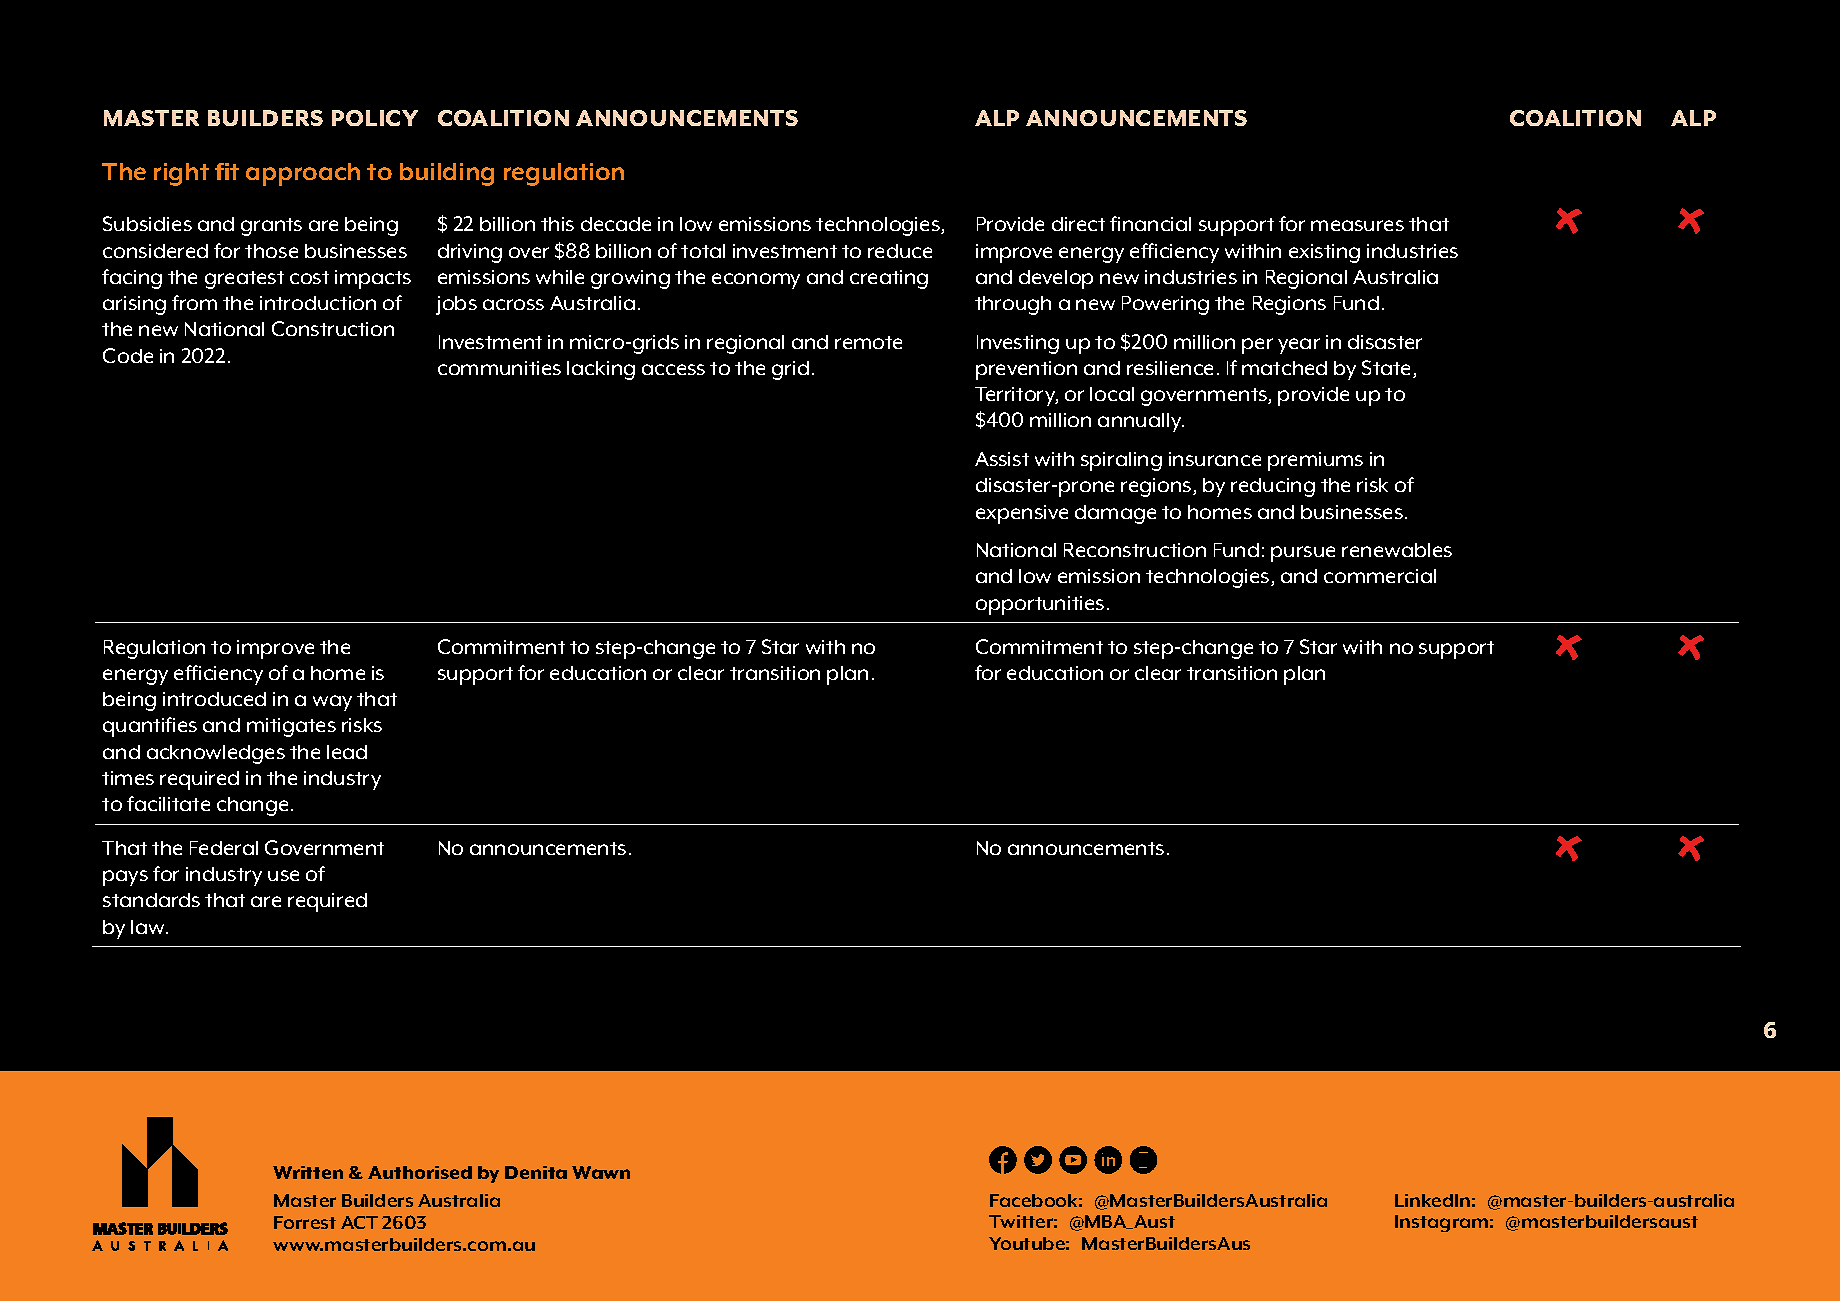  I want to click on Code, so click(128, 355).
